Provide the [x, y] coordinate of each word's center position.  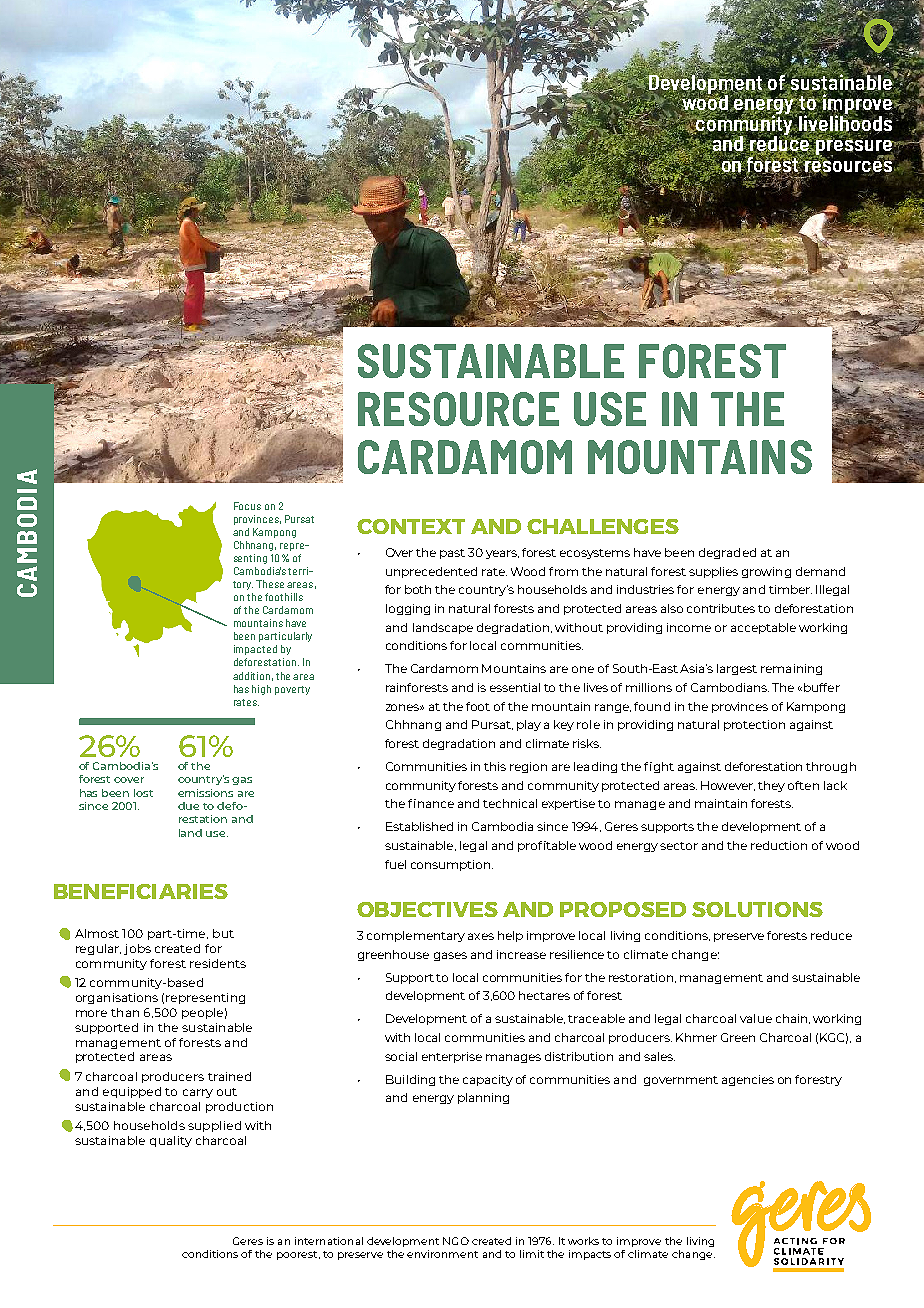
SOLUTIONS [757, 909]
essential [515, 687]
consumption [452, 865]
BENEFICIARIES [141, 891]
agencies [748, 1080]
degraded [727, 553]
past [452, 554]
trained [229, 1076]
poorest [298, 1255]
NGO [456, 1241]
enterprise [452, 1057]
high [261, 690]
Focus [247, 506]
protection [754, 725]
